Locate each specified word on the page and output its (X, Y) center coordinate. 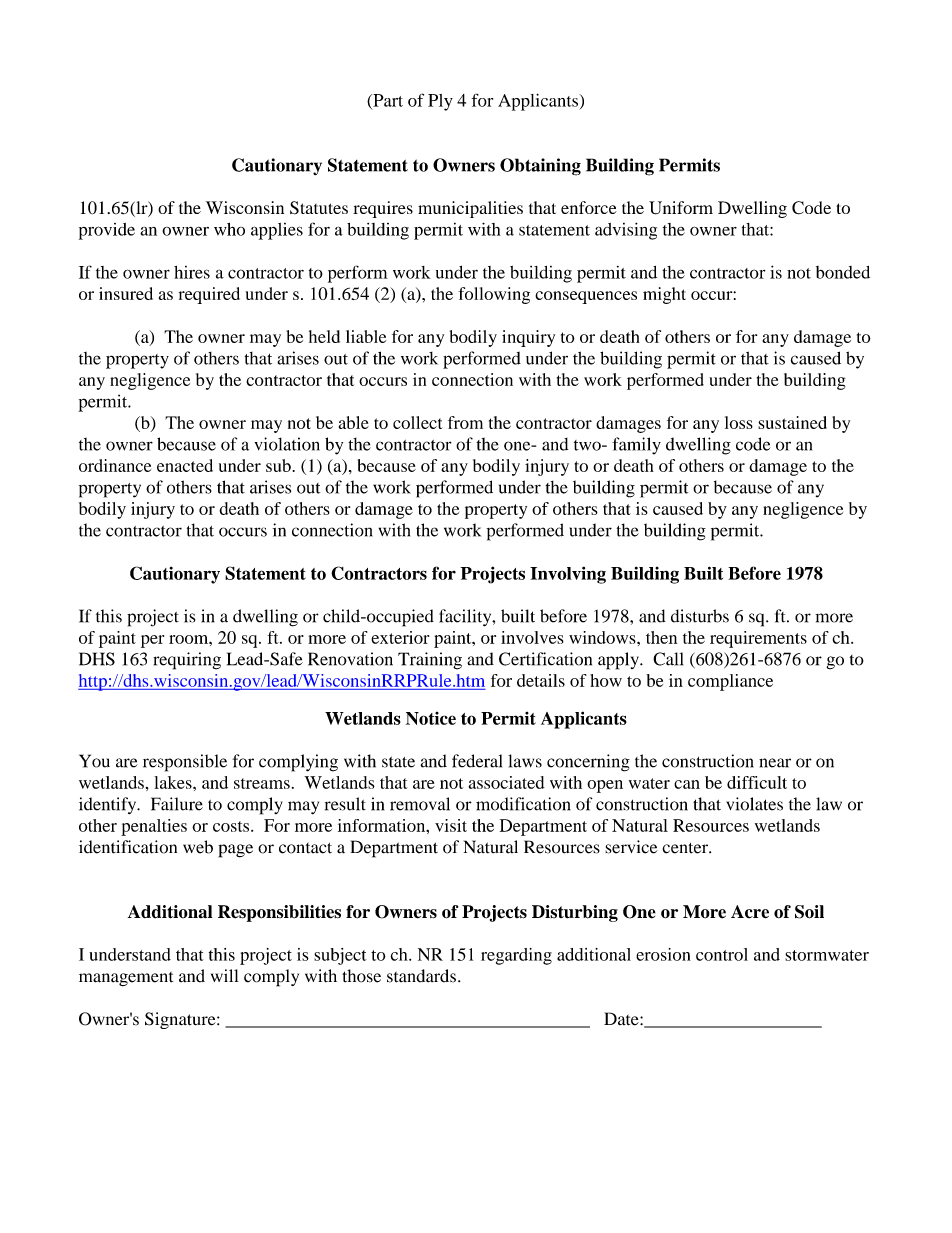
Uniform (681, 208)
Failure (177, 804)
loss (739, 422)
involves (532, 637)
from (465, 422)
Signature (181, 1020)
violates (754, 804)
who (229, 229)
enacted (185, 465)
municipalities (470, 209)
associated (507, 782)
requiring (187, 661)
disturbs (700, 616)
